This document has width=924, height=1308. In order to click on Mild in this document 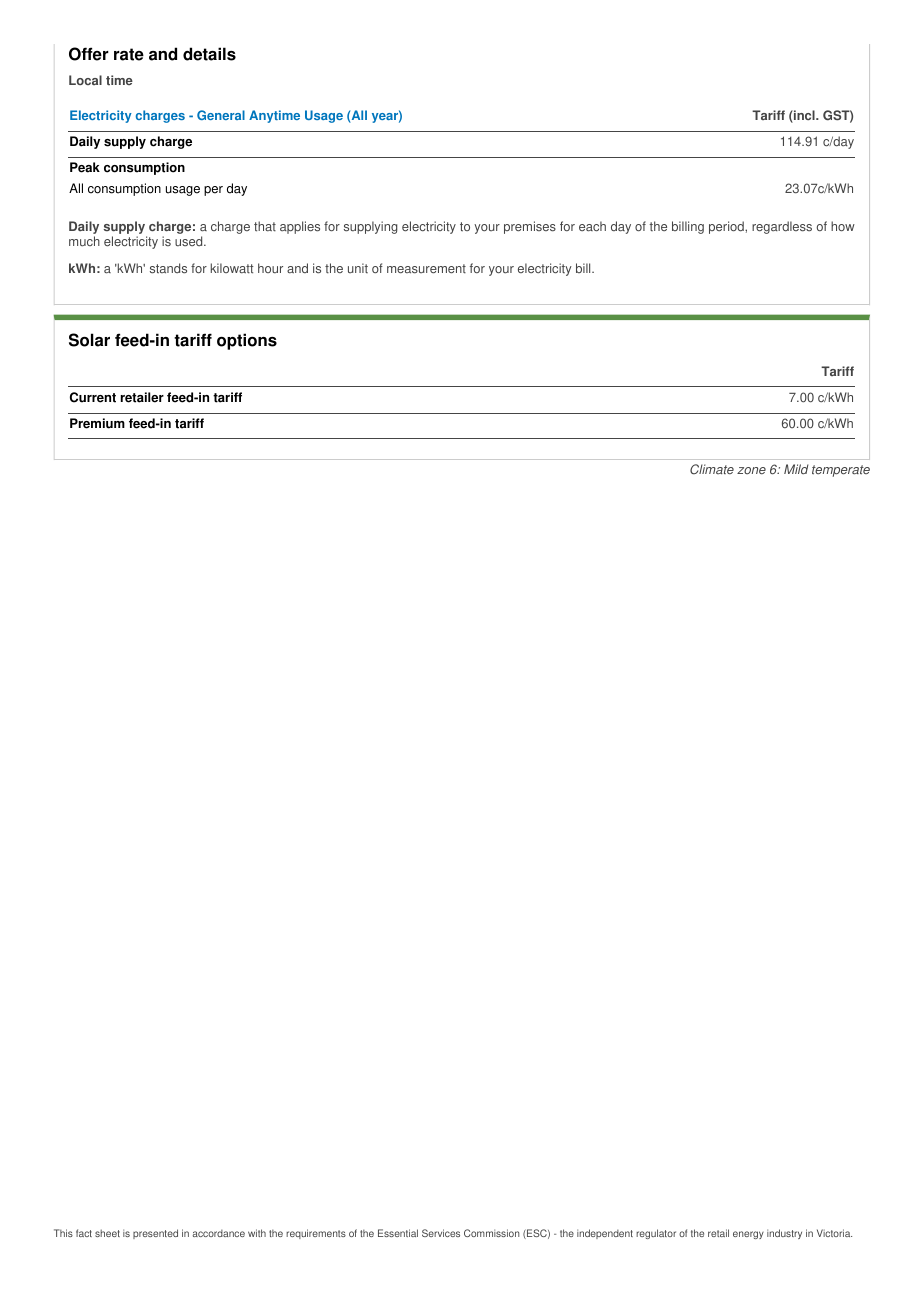, I will do `click(796, 469)`.
